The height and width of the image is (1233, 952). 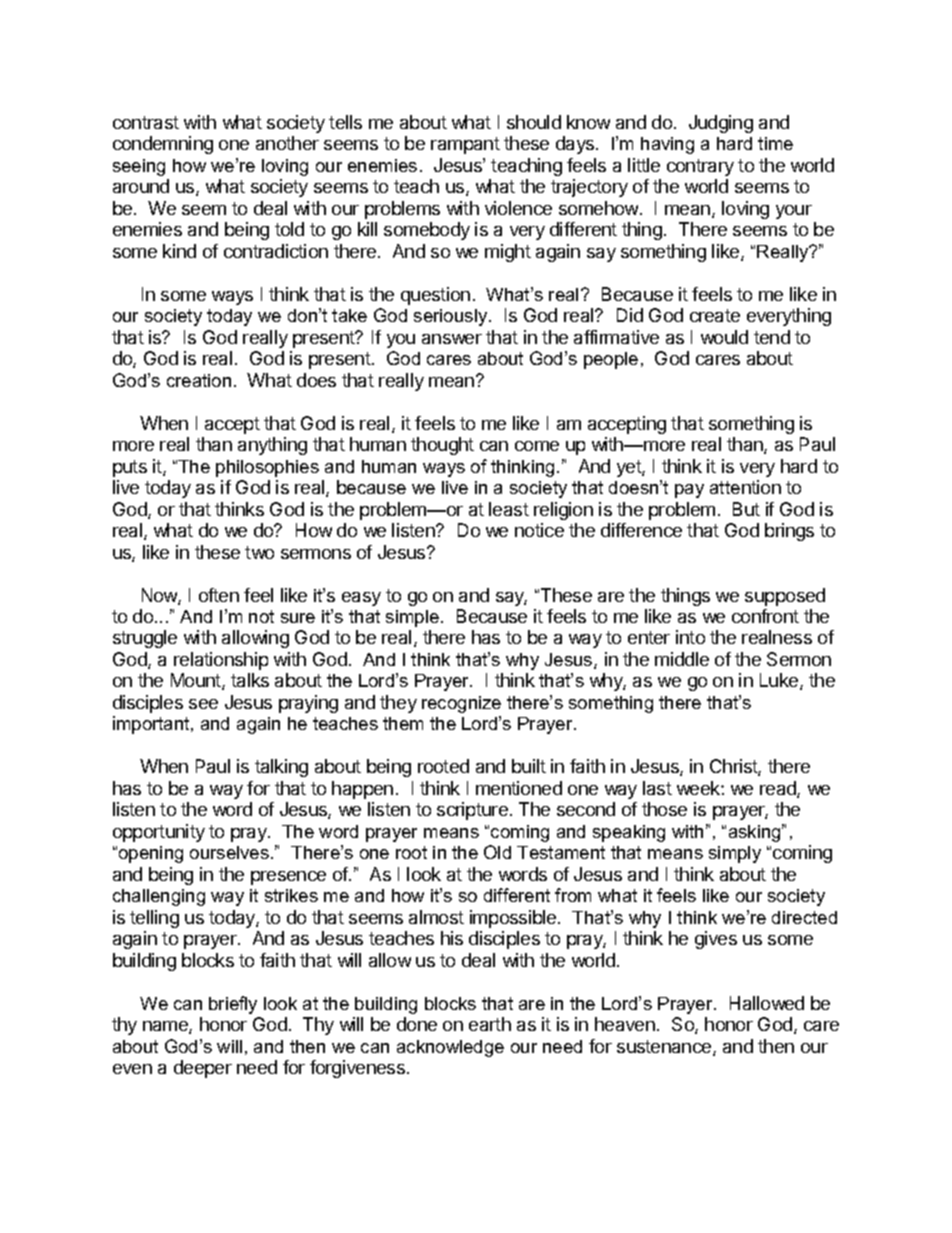 I want to click on ourselves, so click(x=229, y=852).
